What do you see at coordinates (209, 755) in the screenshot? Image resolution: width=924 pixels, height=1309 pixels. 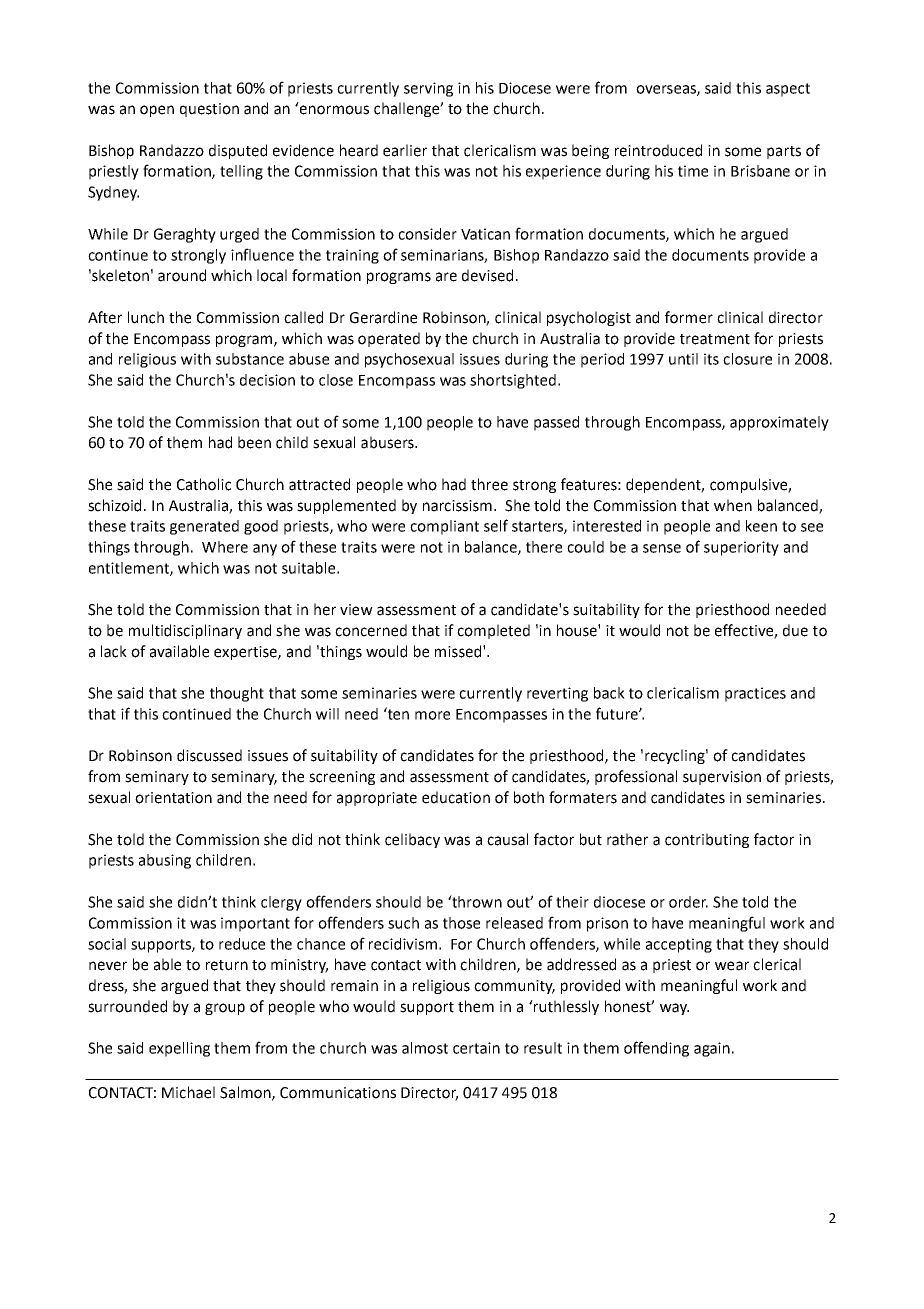 I see `discussed` at bounding box center [209, 755].
